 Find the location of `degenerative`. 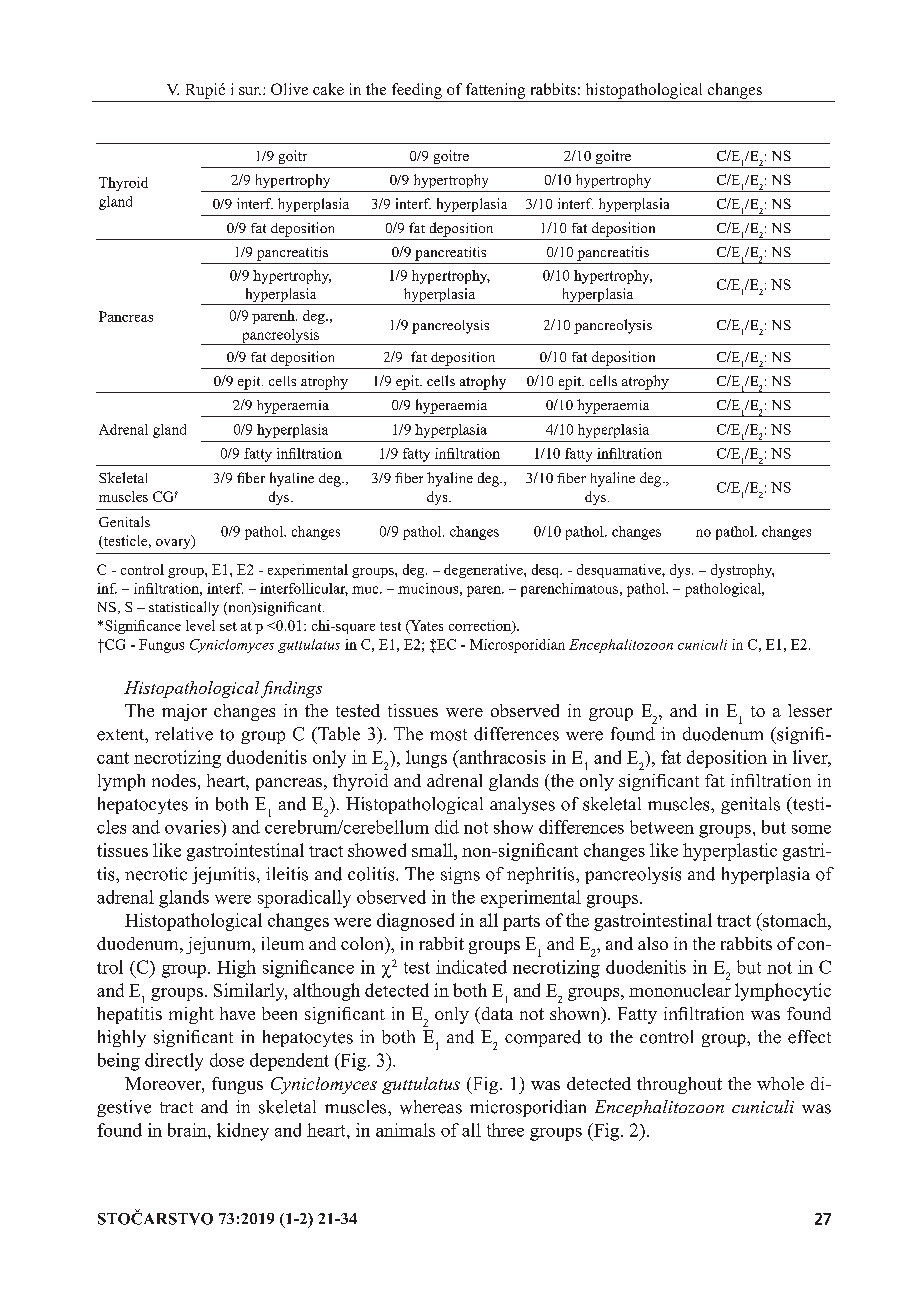

degenerative is located at coordinates (484, 571).
